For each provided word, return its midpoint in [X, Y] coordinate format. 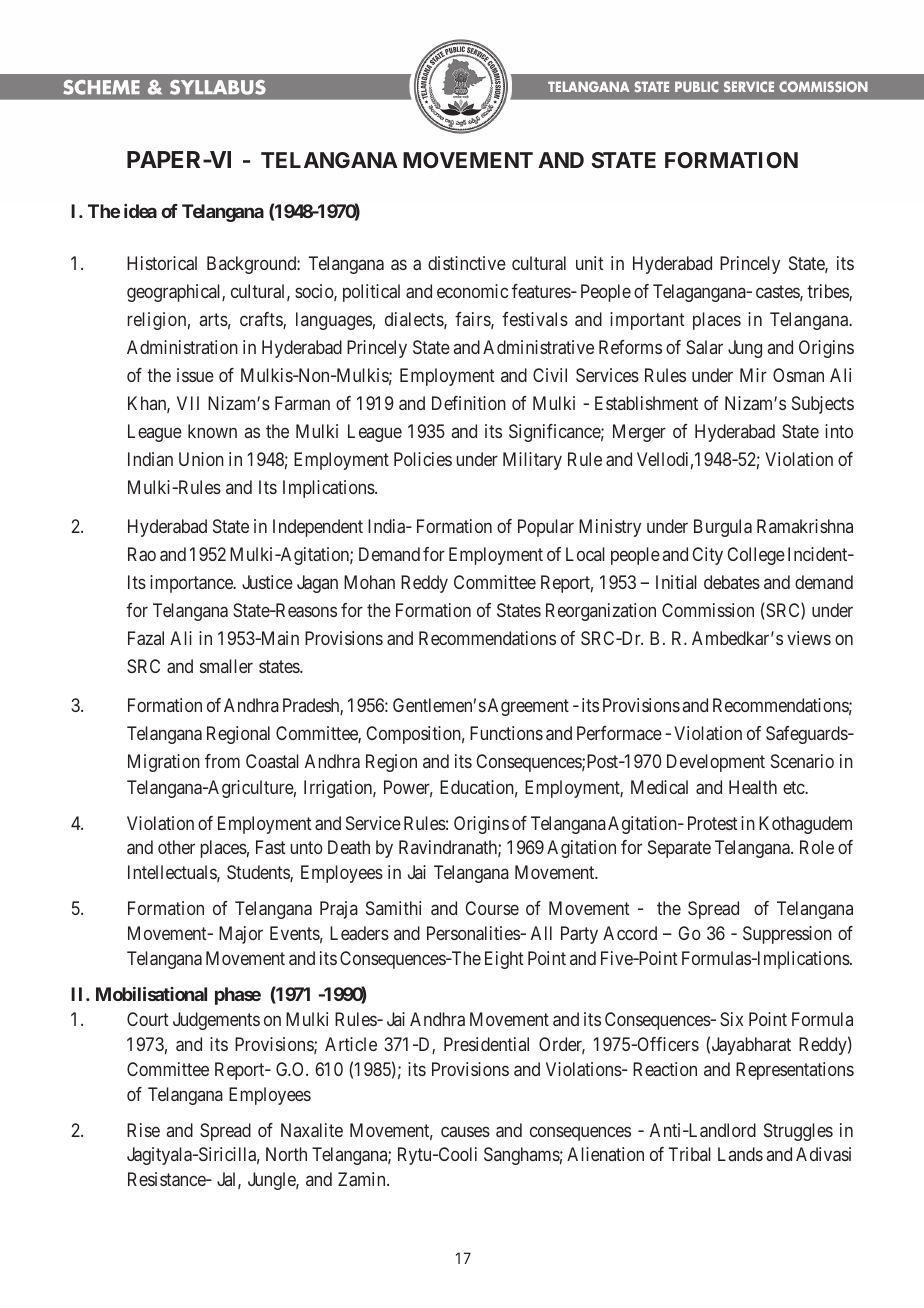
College [756, 556]
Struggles [798, 1132]
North [286, 1154]
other [176, 847]
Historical [162, 263]
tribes [828, 292]
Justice [267, 582]
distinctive [467, 263]
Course [492, 908]
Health [753, 787]
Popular [546, 528]
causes [465, 1131]
